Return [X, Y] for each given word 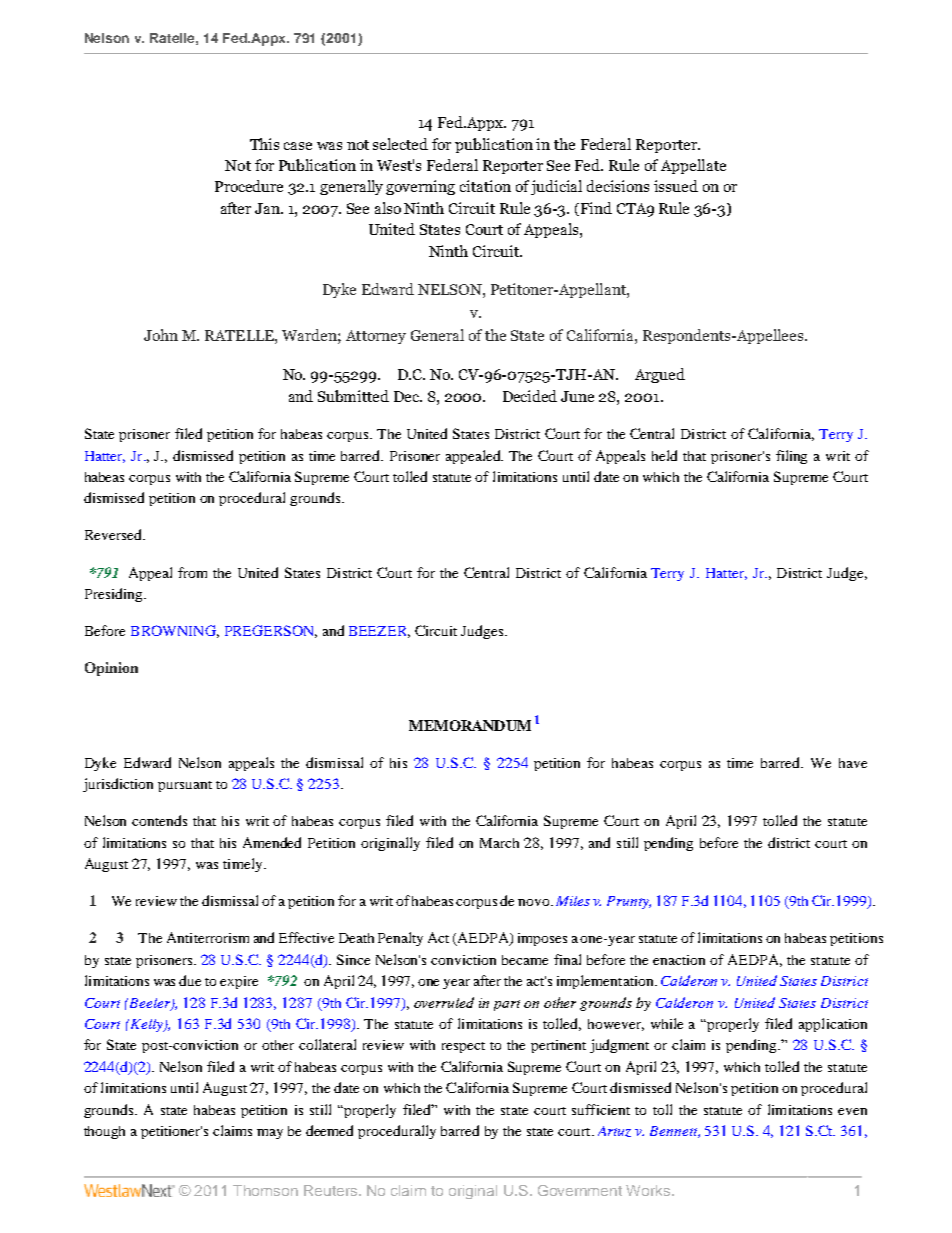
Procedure [249, 186]
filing [791, 457]
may [270, 1134]
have [853, 763]
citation [485, 186]
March [499, 843]
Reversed [114, 534]
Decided [530, 396]
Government [580, 1190]
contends [159, 820]
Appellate [693, 166]
